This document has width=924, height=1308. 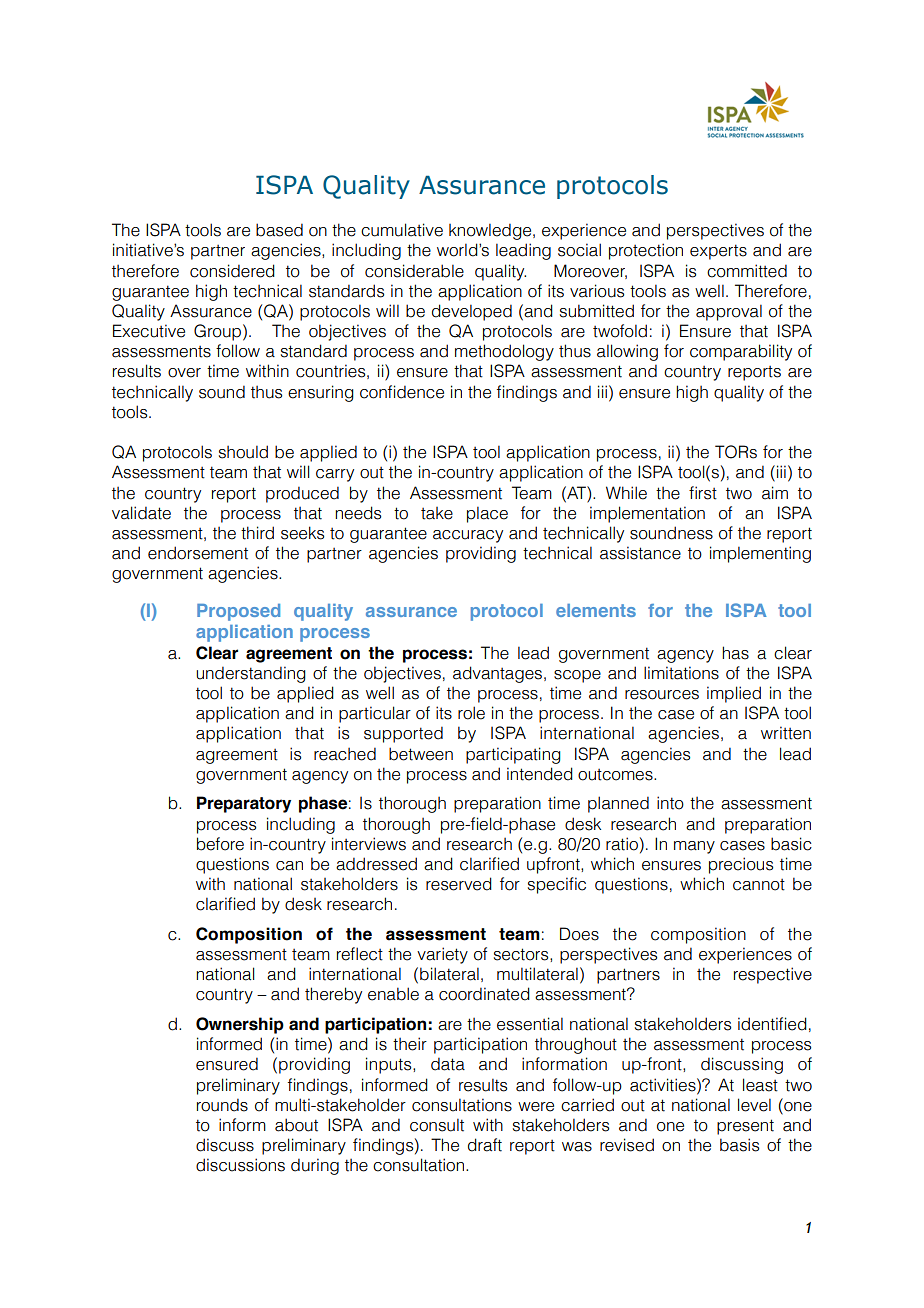 What do you see at coordinates (220, 844) in the document?
I see `before` at bounding box center [220, 844].
